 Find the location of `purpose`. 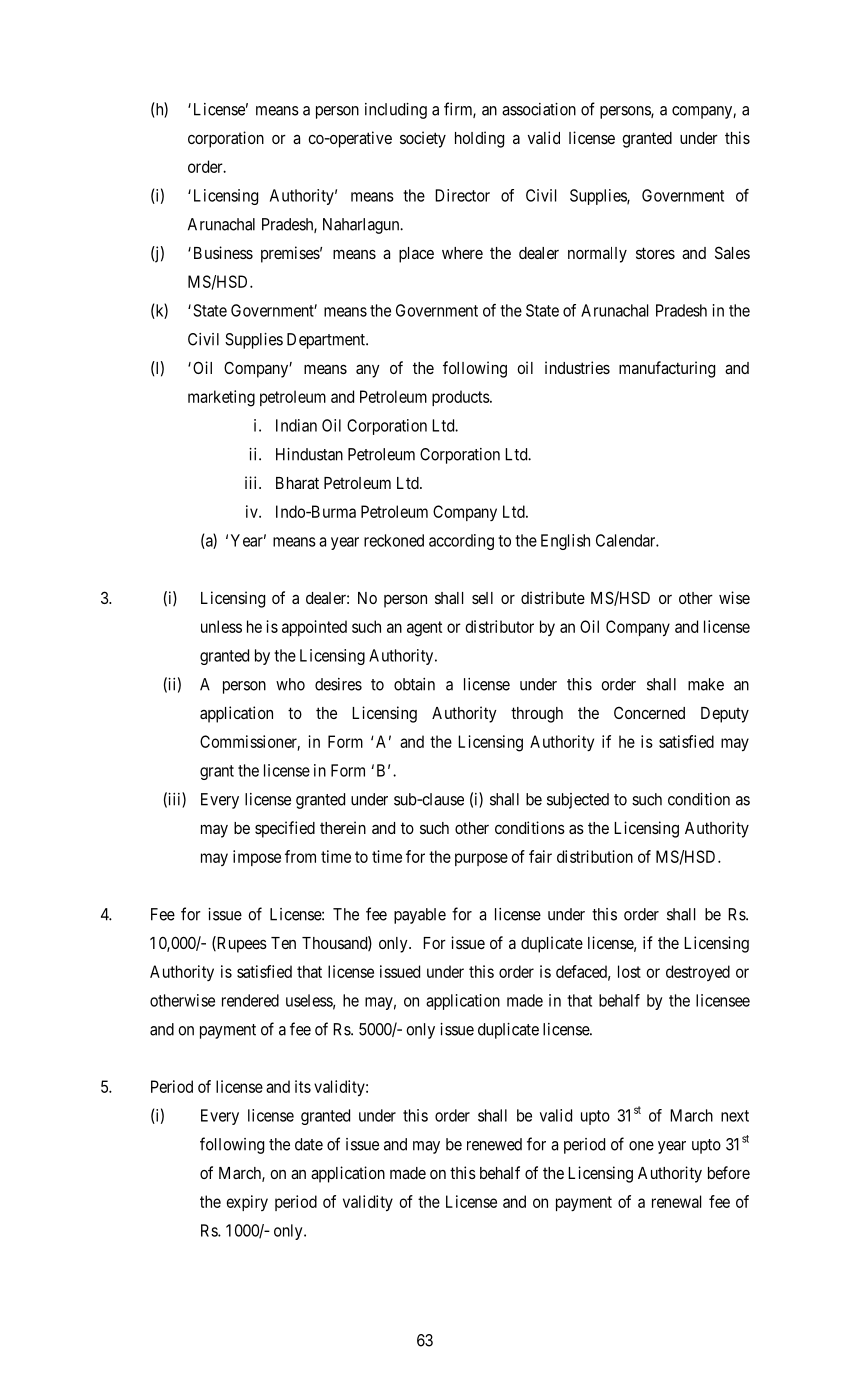

purpose is located at coordinates (481, 859).
